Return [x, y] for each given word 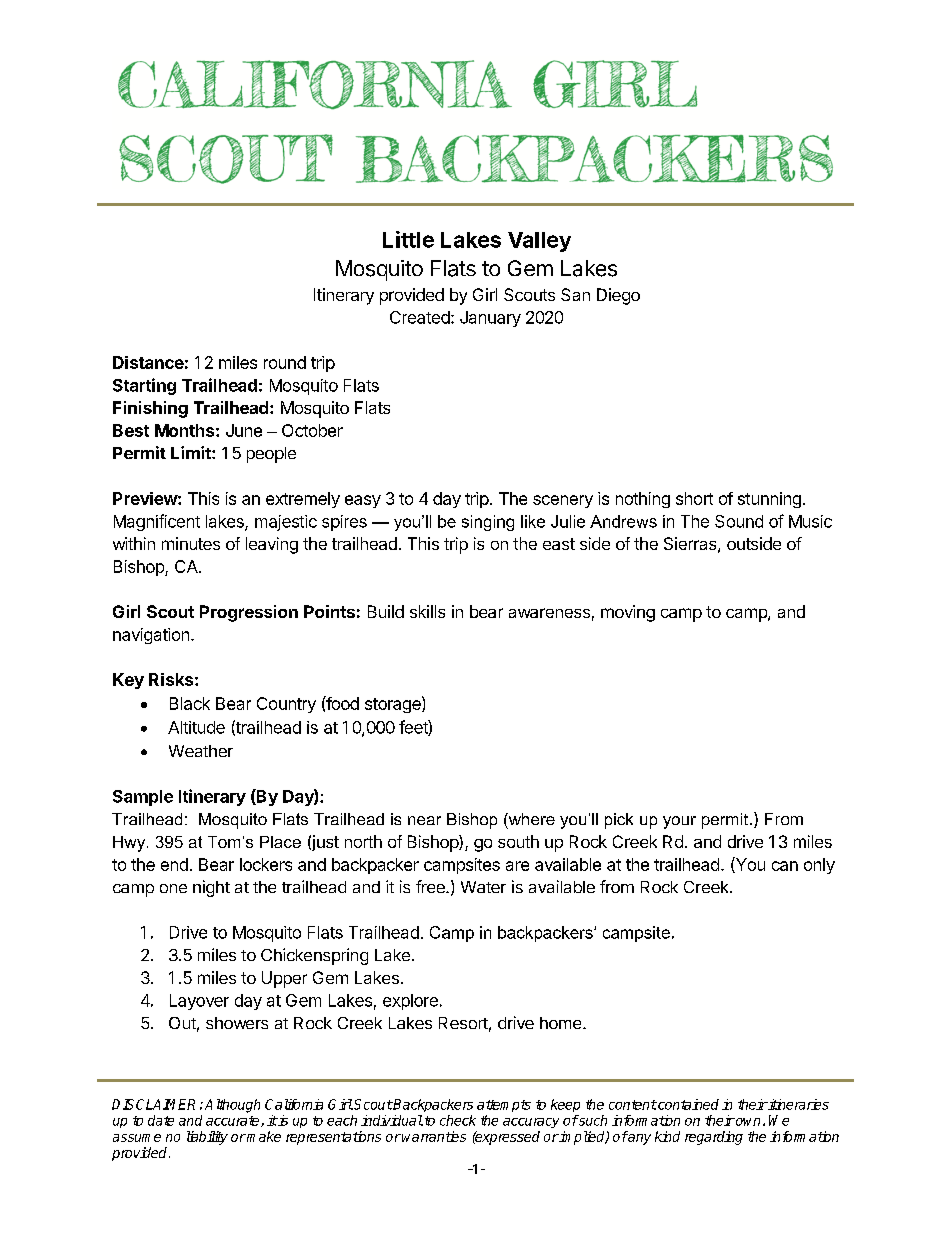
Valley [539, 242]
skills [427, 611]
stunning [769, 500]
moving [628, 613]
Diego [618, 296]
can [785, 866]
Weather [201, 751]
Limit [192, 452]
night [211, 888]
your [679, 822]
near [424, 820]
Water [483, 887]
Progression [249, 613]
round [285, 362]
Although [232, 1106]
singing [488, 523]
